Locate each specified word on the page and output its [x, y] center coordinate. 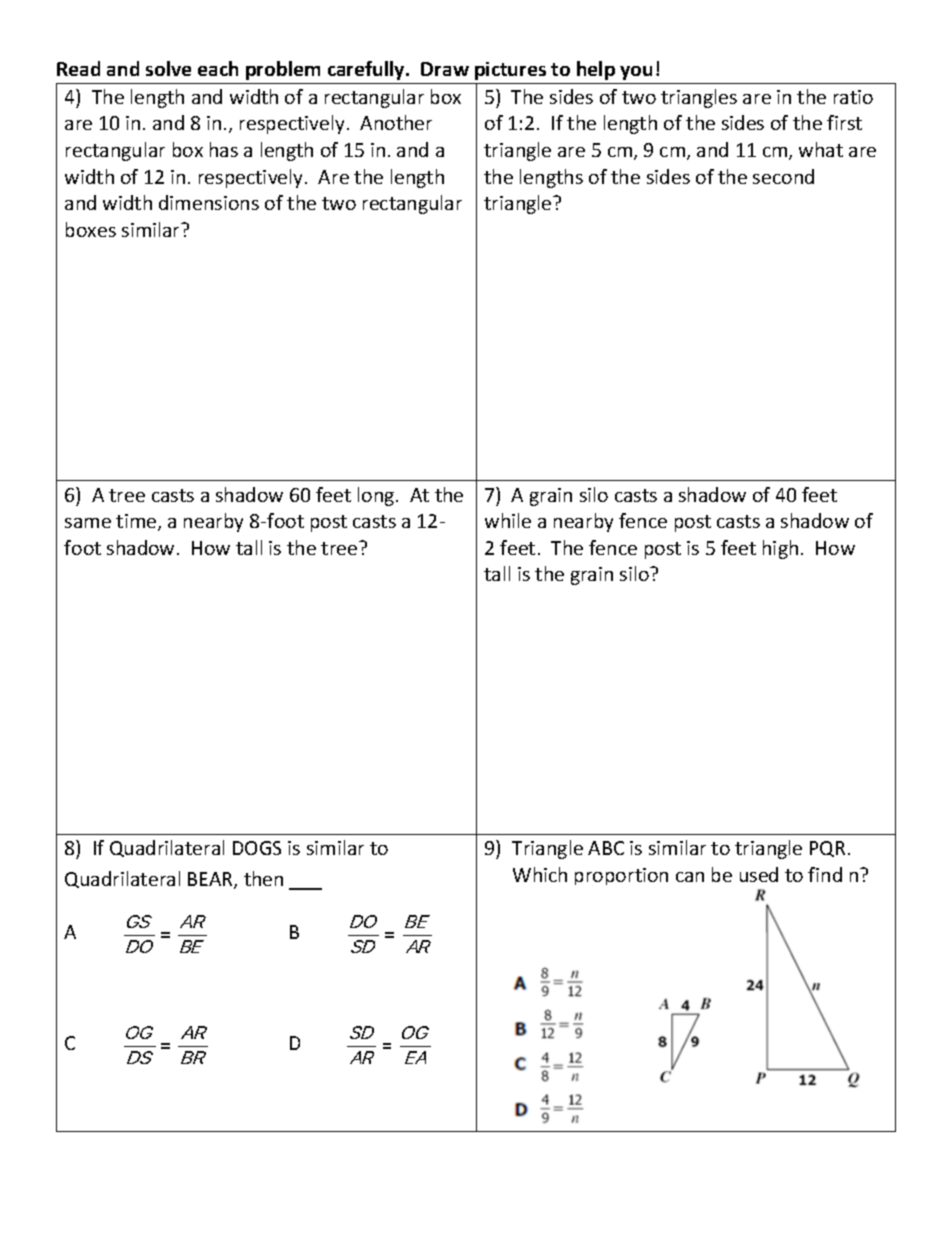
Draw [445, 69]
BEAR [211, 880]
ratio [853, 97]
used [759, 874]
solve [168, 68]
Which [540, 874]
